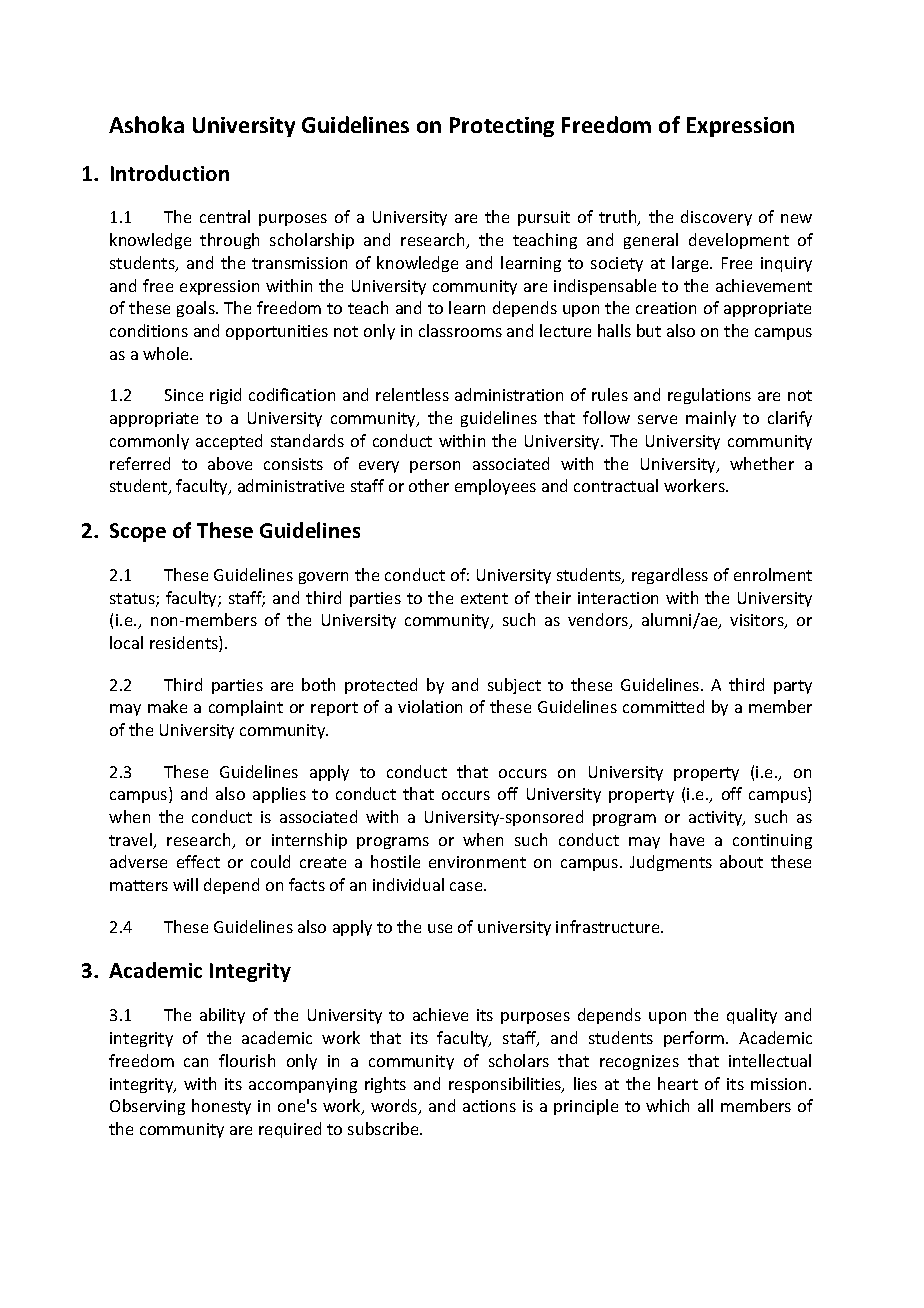 This document has height=1308, width=924. Describe the element at coordinates (477, 862) in the document. I see `environment` at that location.
